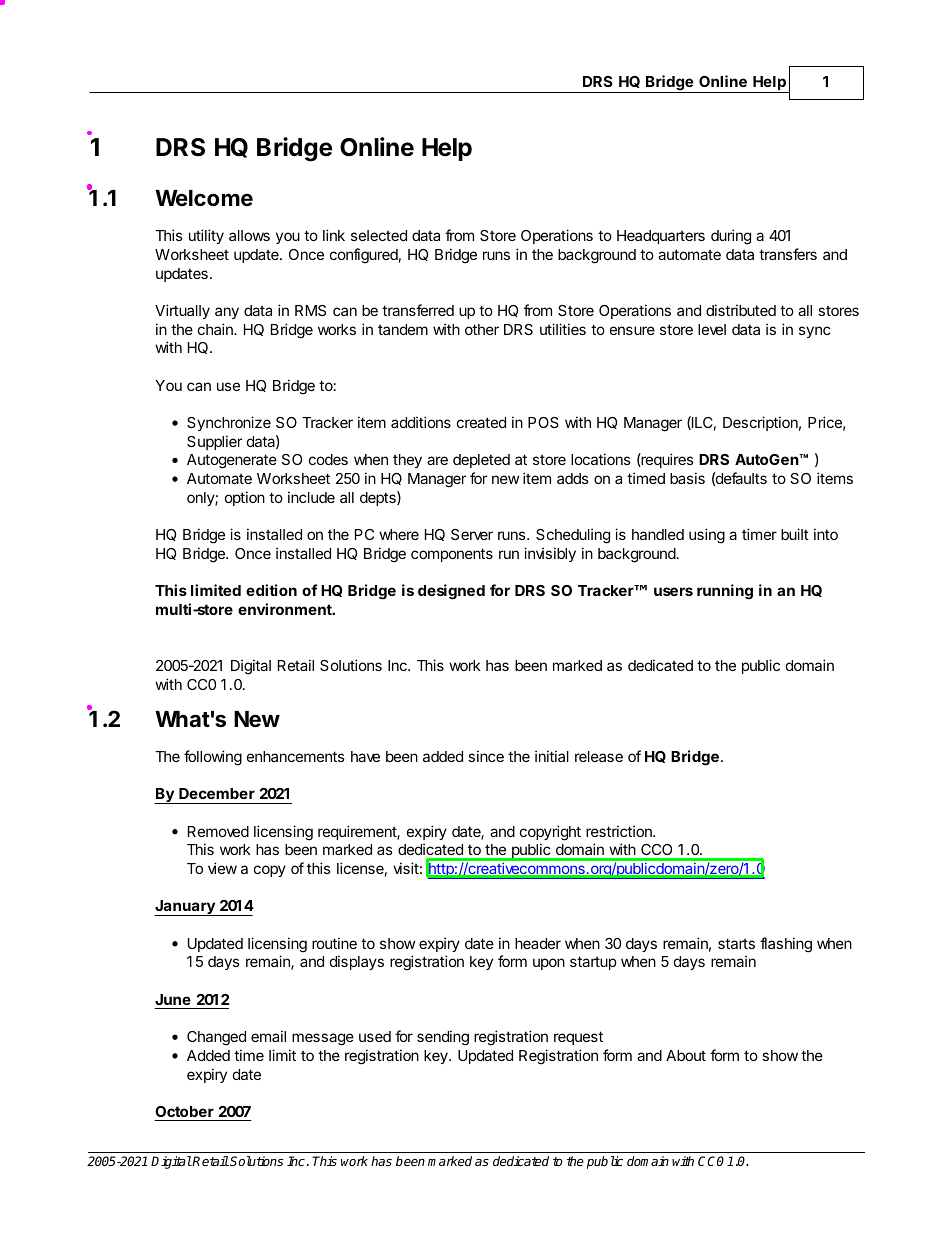  Describe the element at coordinates (731, 237) in the document. I see `during` at that location.
